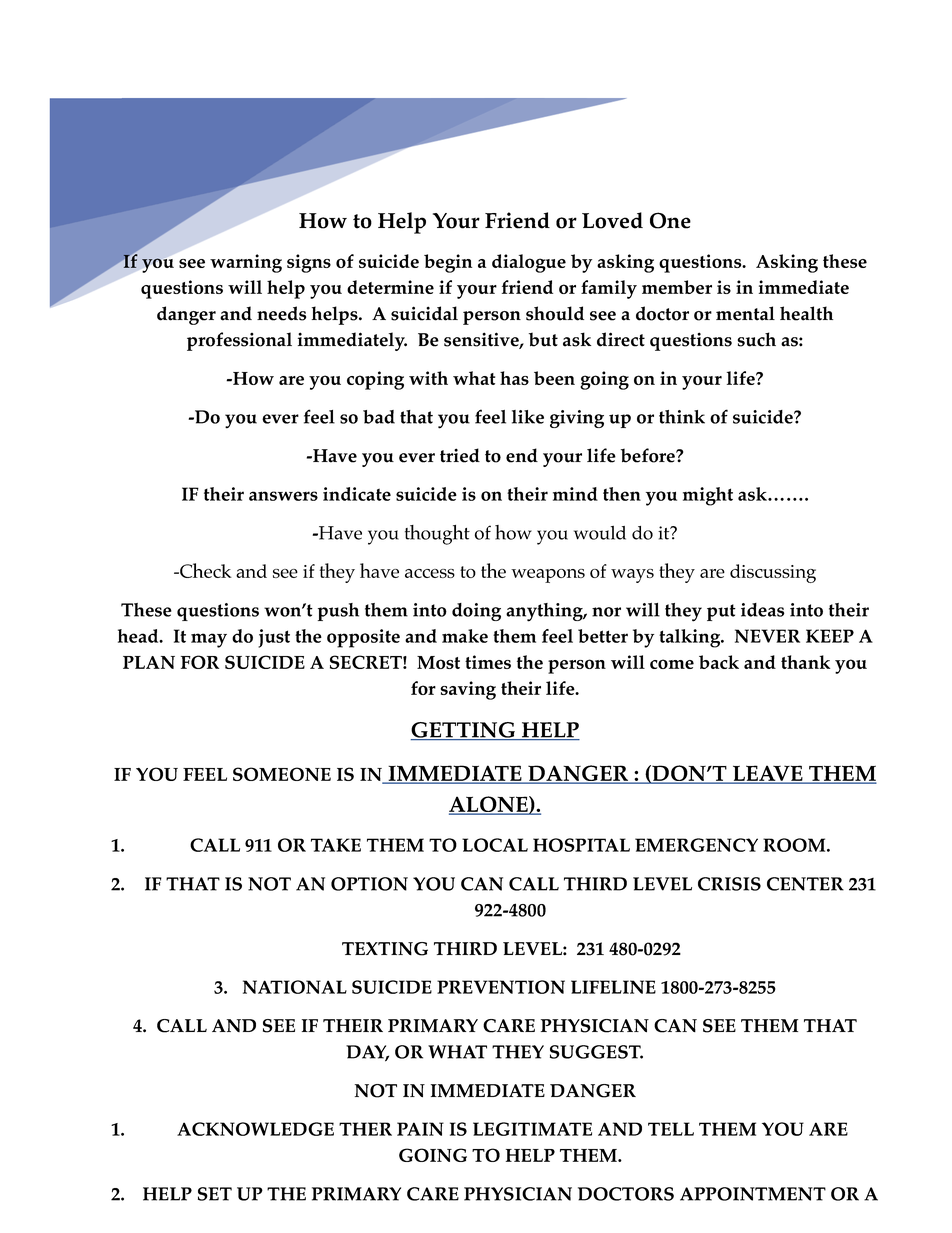 Image resolution: width=952 pixels, height=1233 pixels. I want to click on member, so click(677, 287).
